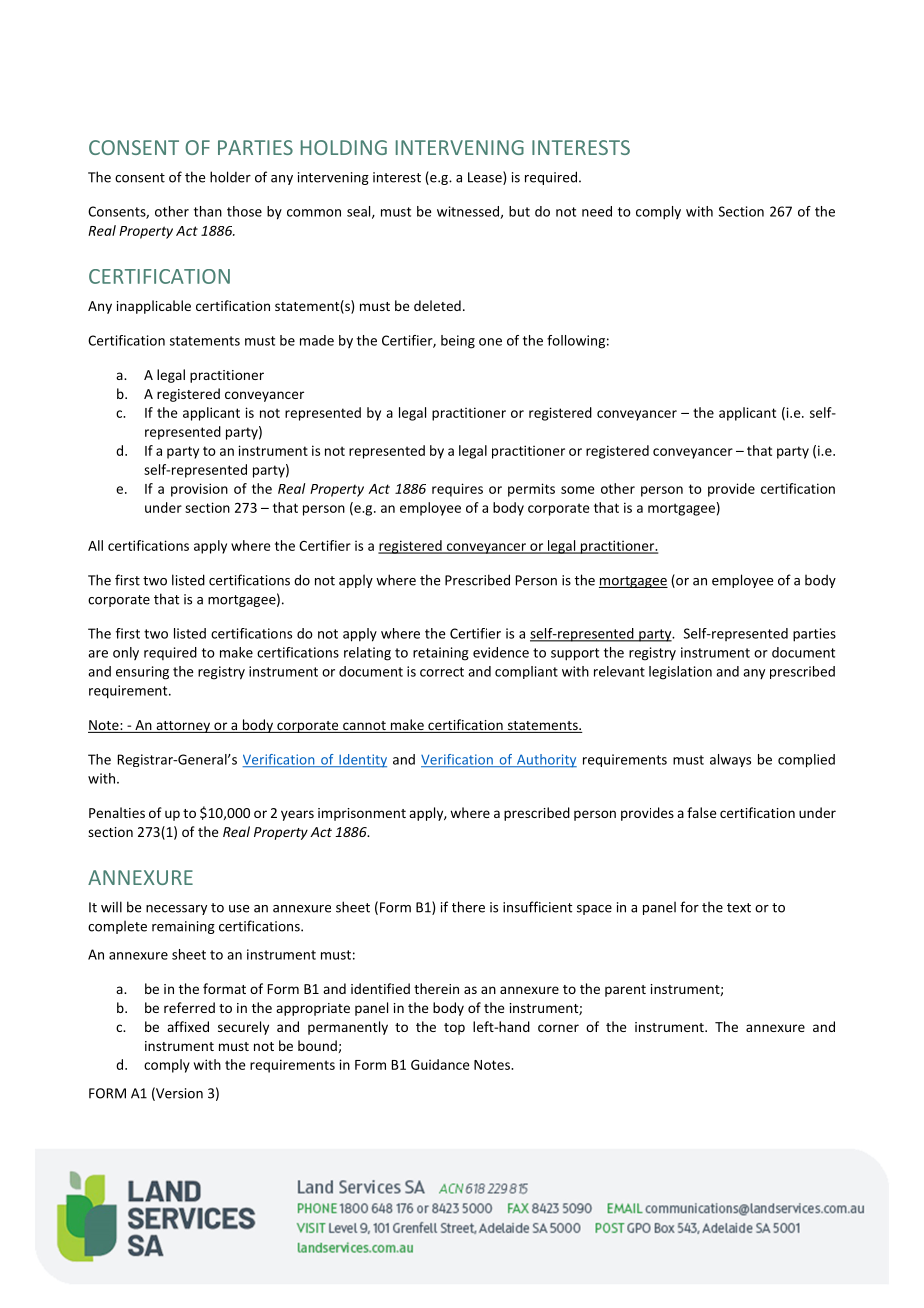 The width and height of the image is (924, 1308). Describe the element at coordinates (458, 342) in the image. I see `being` at that location.
